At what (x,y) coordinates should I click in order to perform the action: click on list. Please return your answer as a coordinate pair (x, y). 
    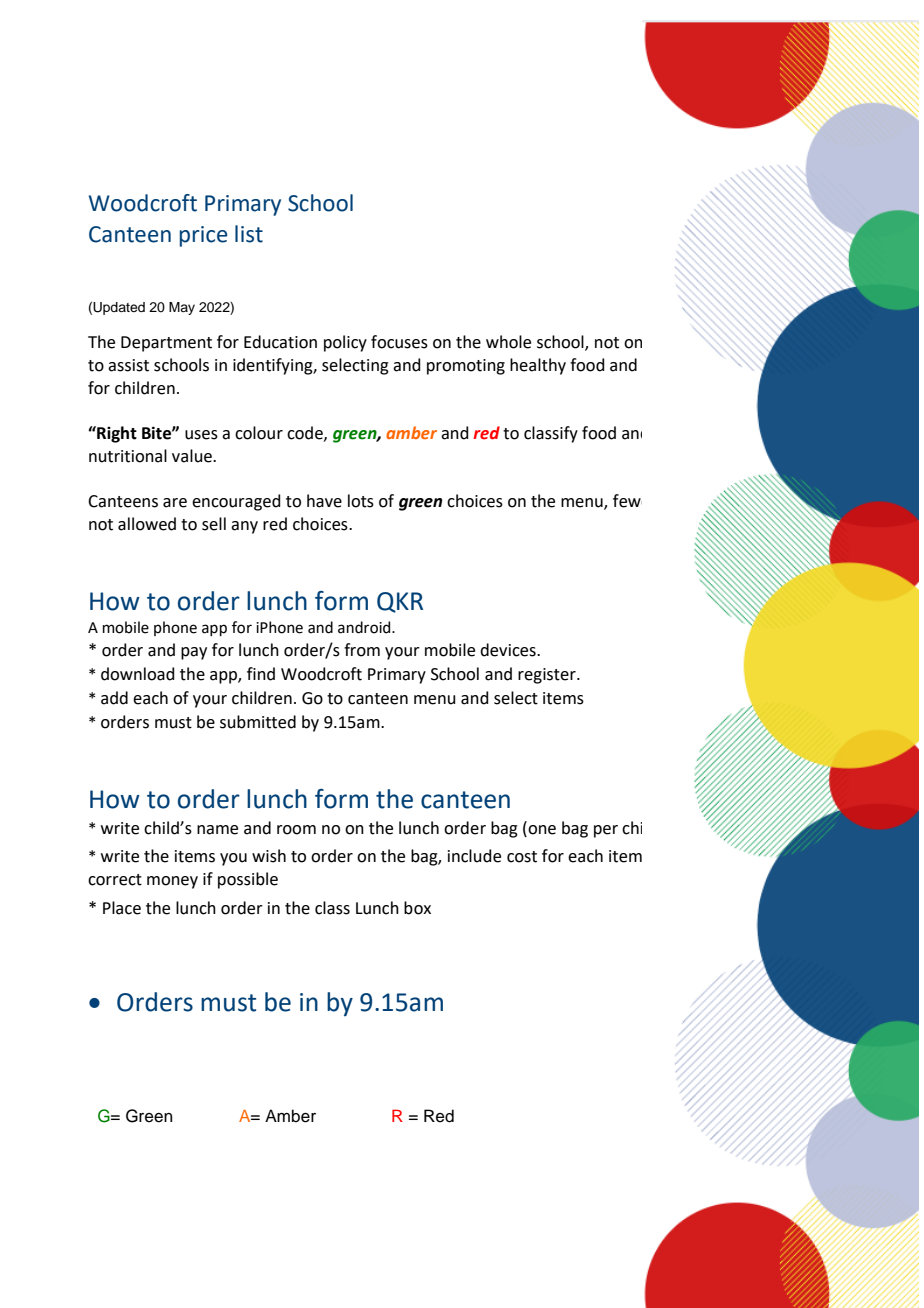
    Looking at the image, I should click on (249, 234).
